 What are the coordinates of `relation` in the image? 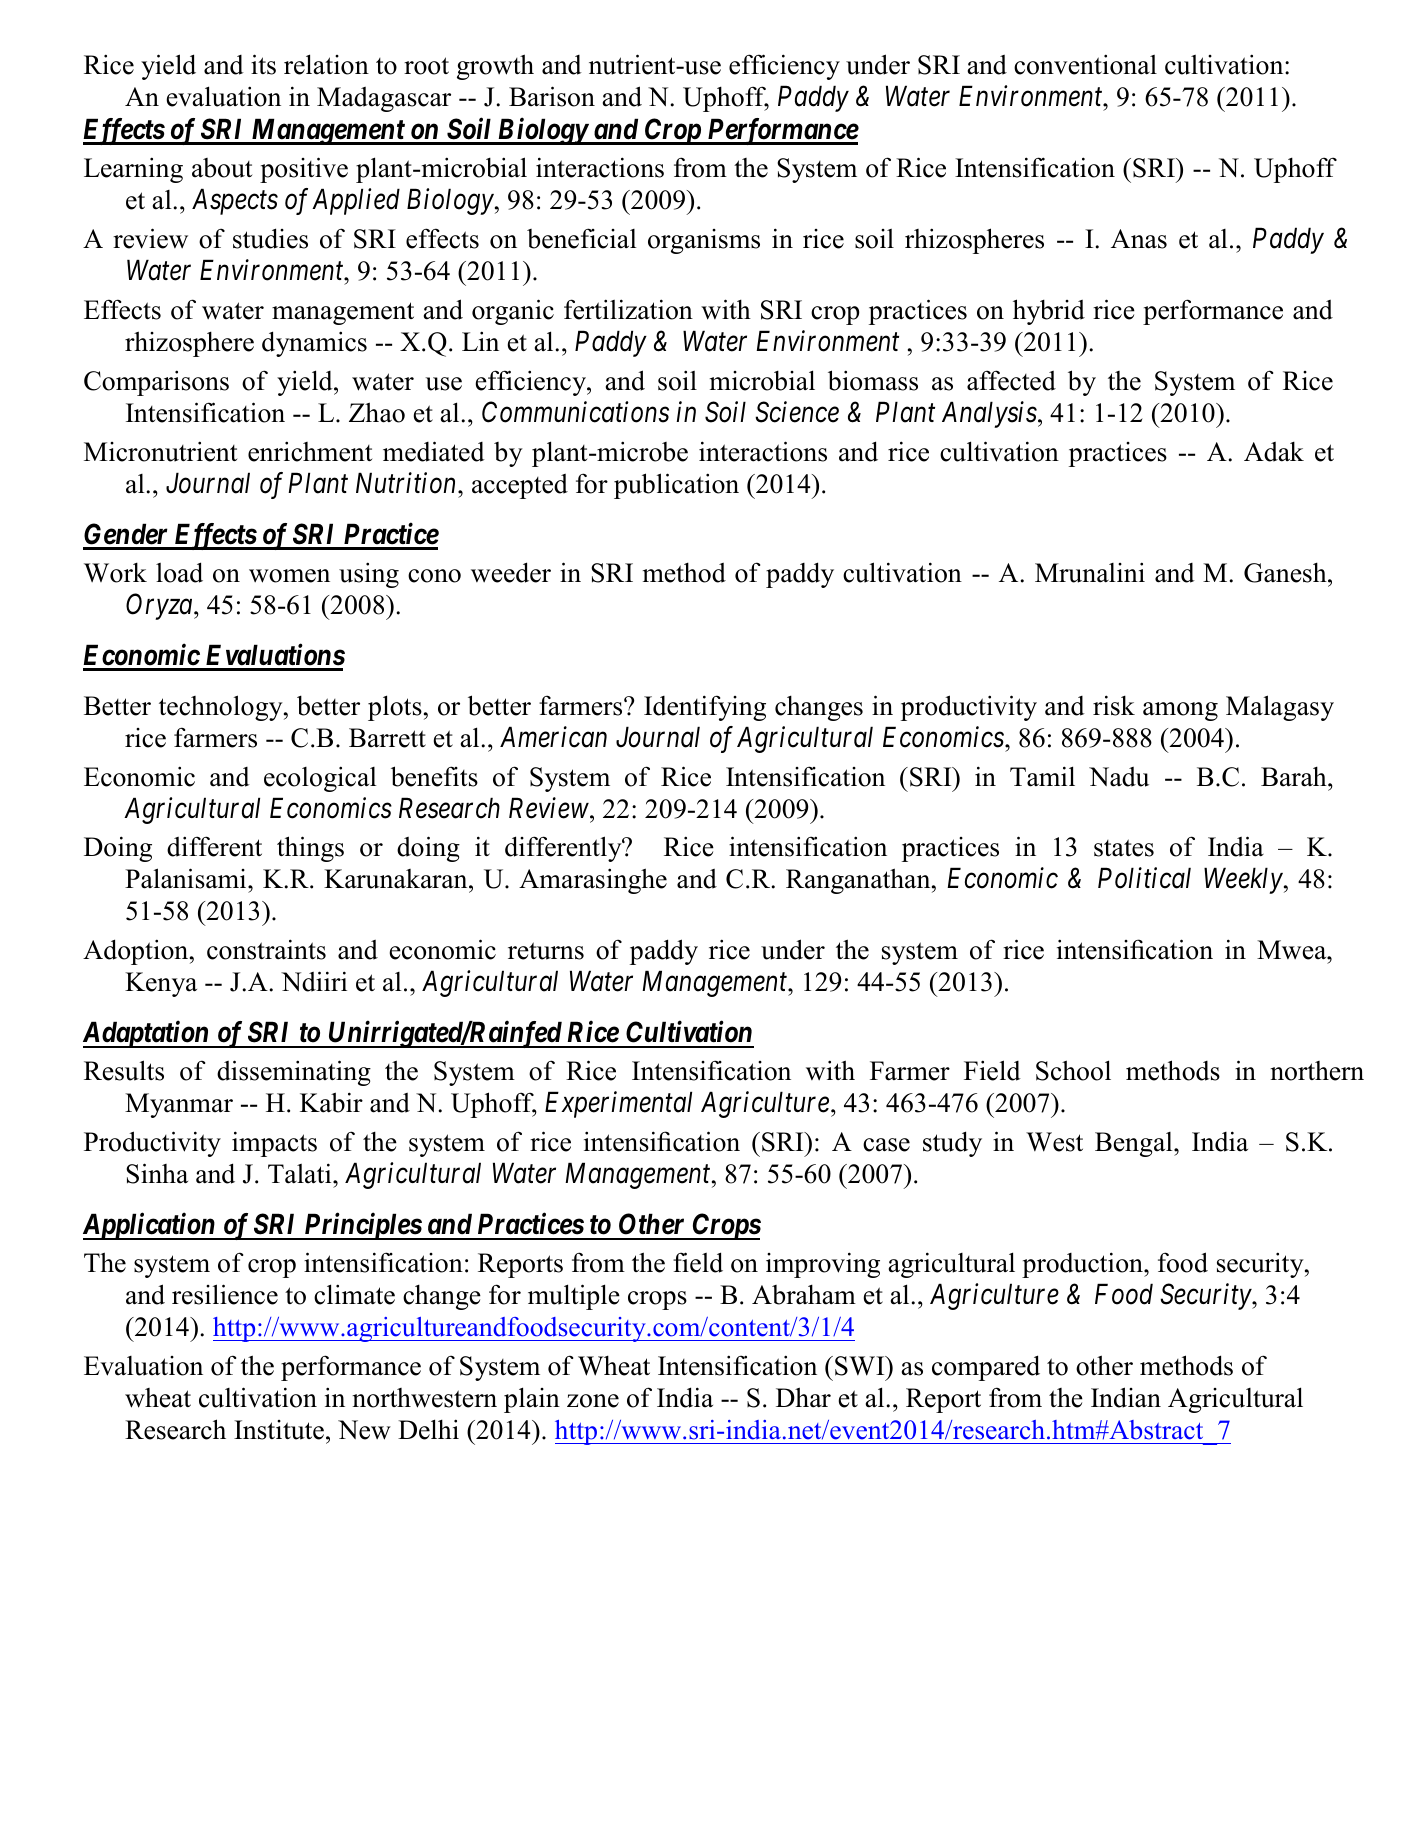 It's located at (326, 64).
